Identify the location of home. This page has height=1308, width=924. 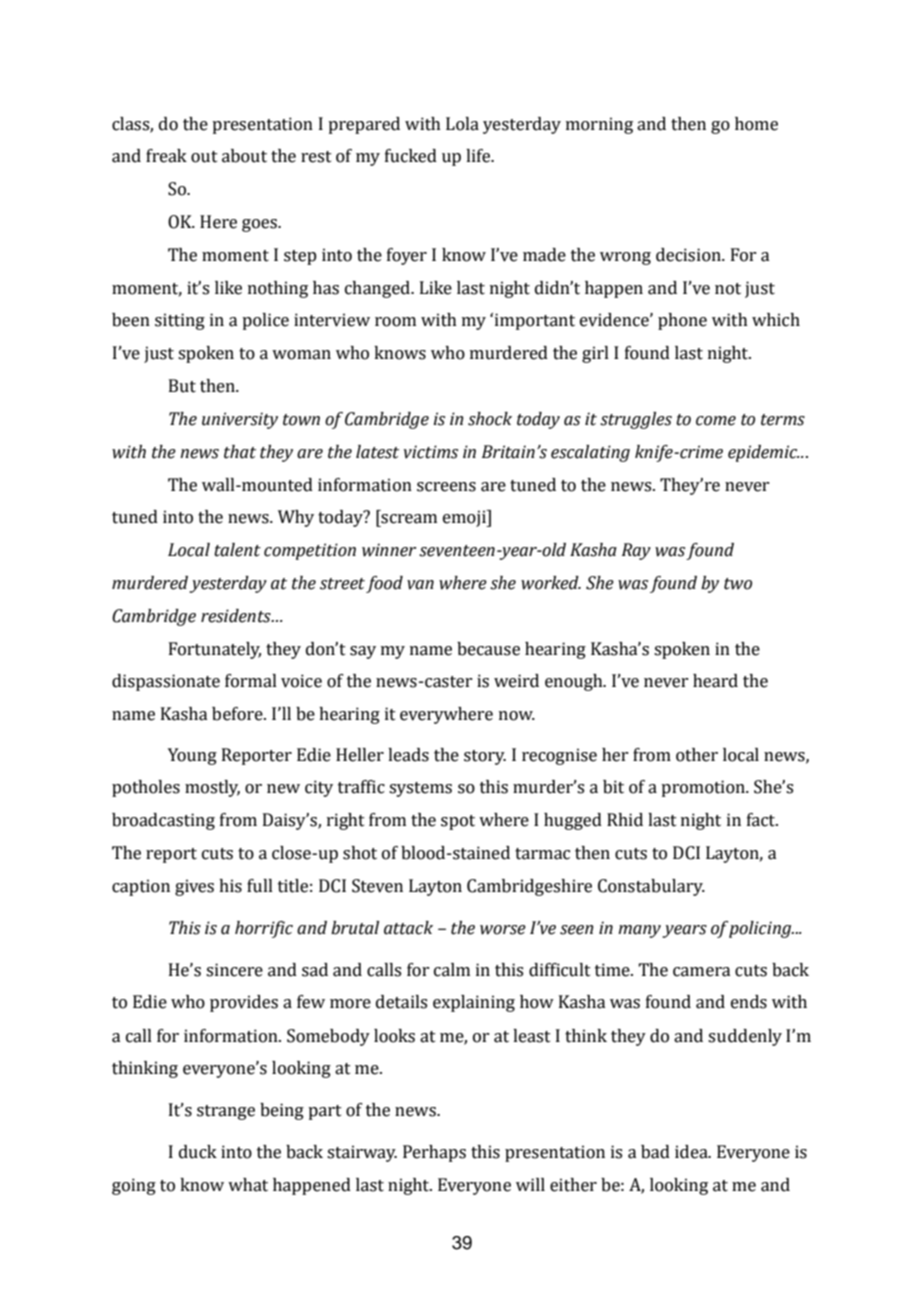
(756, 124).
